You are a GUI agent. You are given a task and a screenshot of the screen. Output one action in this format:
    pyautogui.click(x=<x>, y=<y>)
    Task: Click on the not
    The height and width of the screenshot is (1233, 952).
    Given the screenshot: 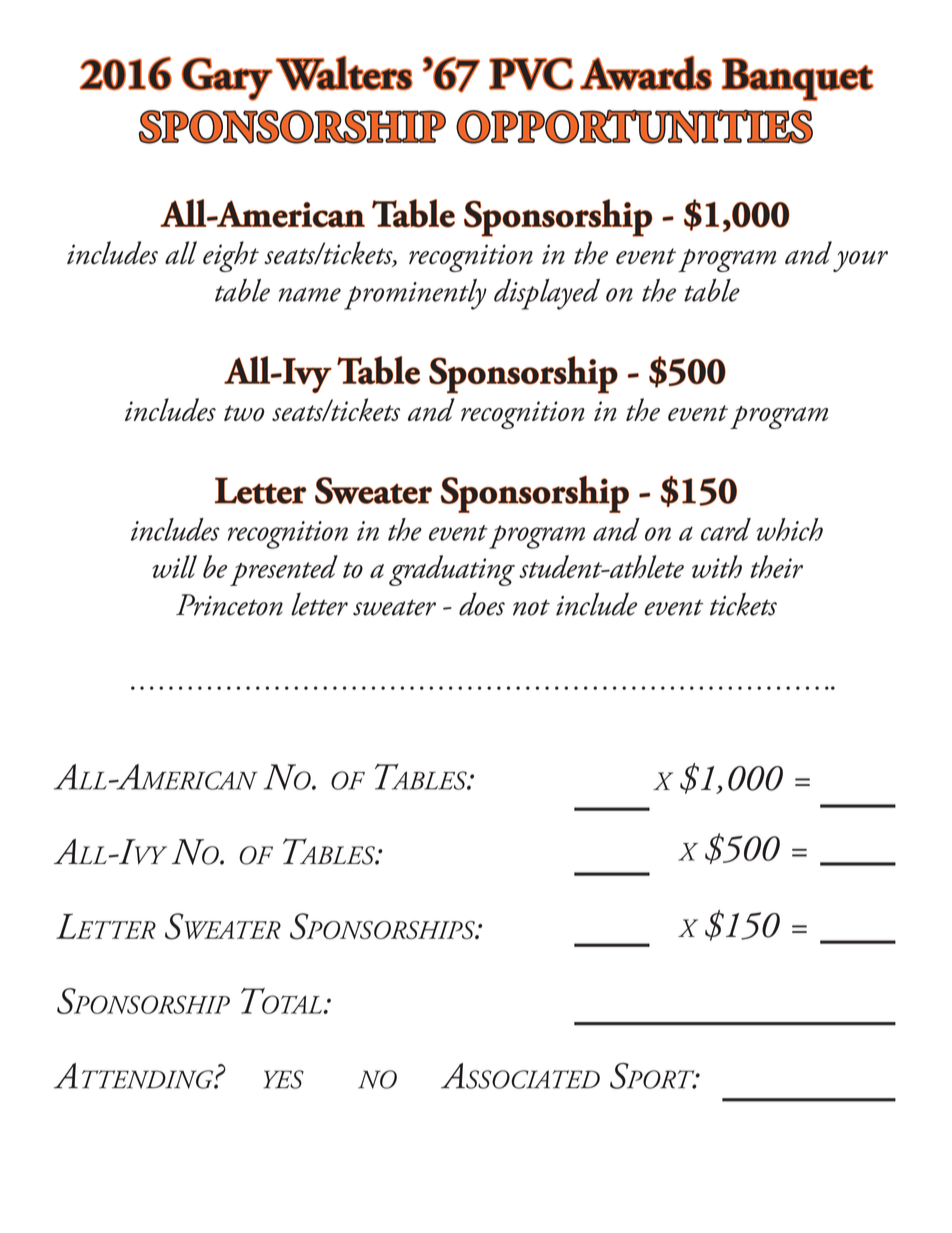 What is the action you would take?
    pyautogui.click(x=531, y=607)
